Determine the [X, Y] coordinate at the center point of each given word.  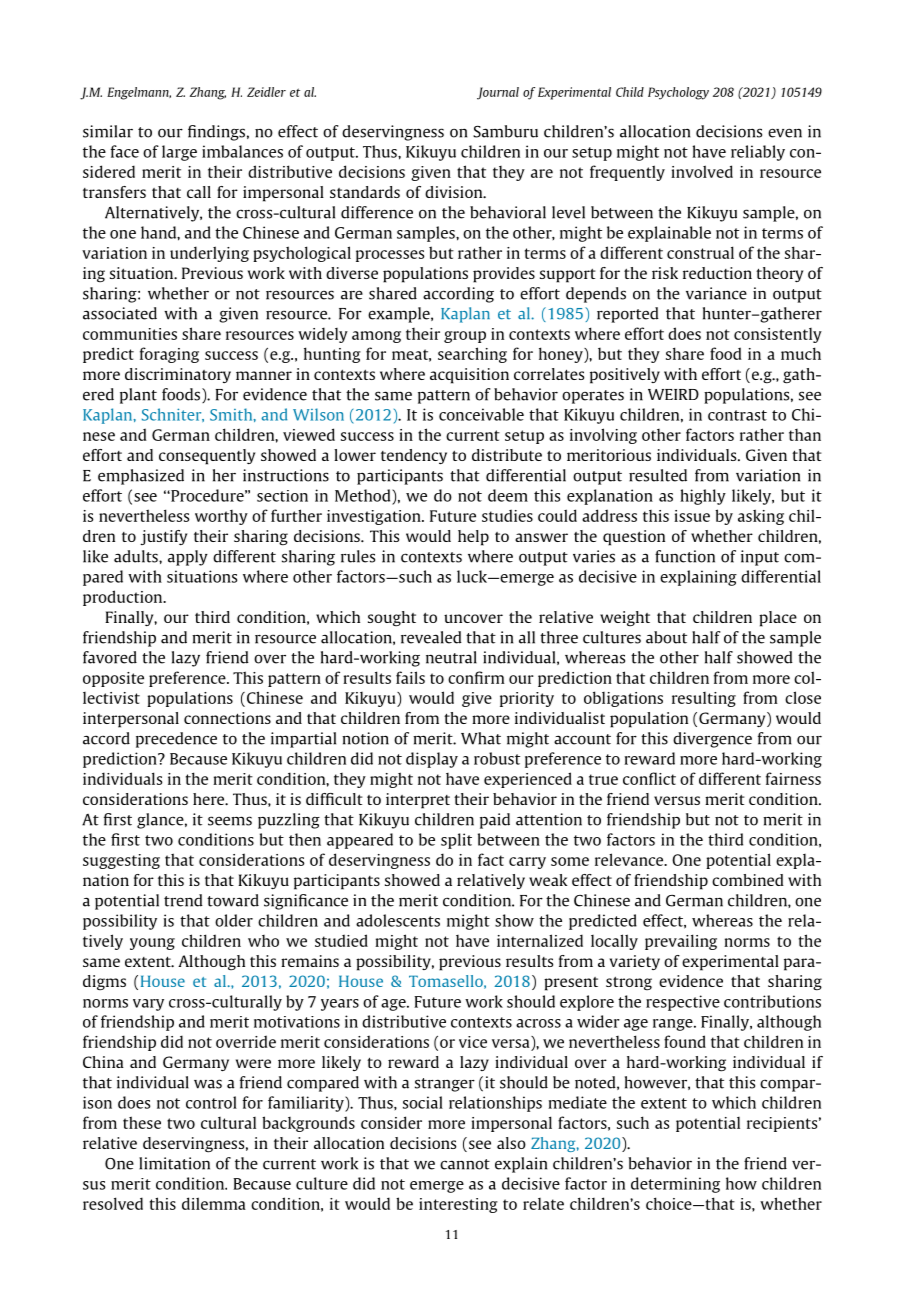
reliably [758, 153]
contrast [737, 415]
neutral [451, 657]
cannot [465, 1164]
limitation [174, 1163]
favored [110, 657]
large [179, 153]
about [666, 637]
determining [675, 1185]
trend [183, 900]
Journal [498, 93]
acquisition [469, 376]
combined [748, 880]
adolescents [398, 920]
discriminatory [178, 375]
